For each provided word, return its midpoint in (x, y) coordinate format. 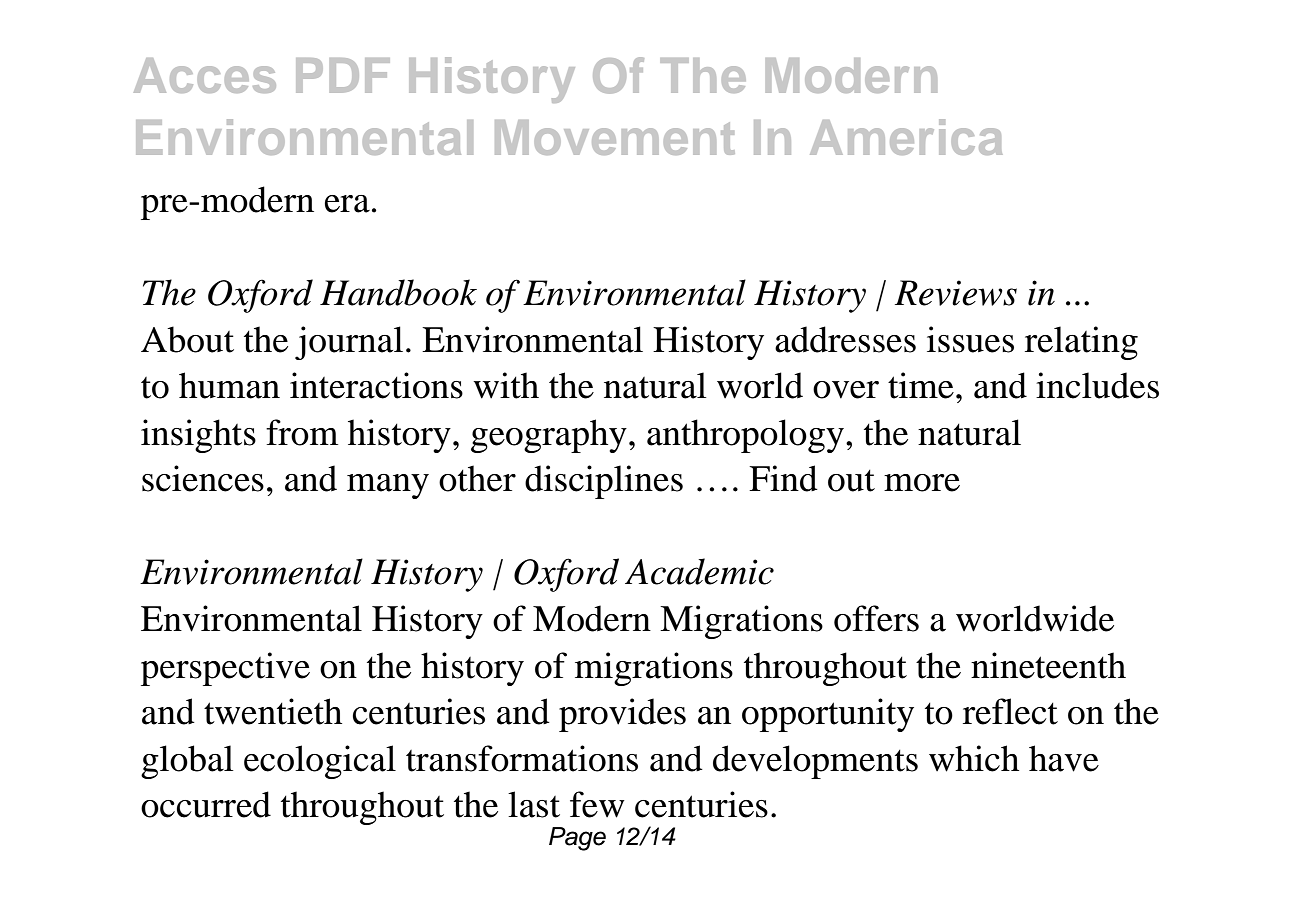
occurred (206, 804)
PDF (343, 75)
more (922, 483)
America (906, 137)
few (597, 804)
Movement (615, 137)
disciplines (604, 482)
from (302, 432)
